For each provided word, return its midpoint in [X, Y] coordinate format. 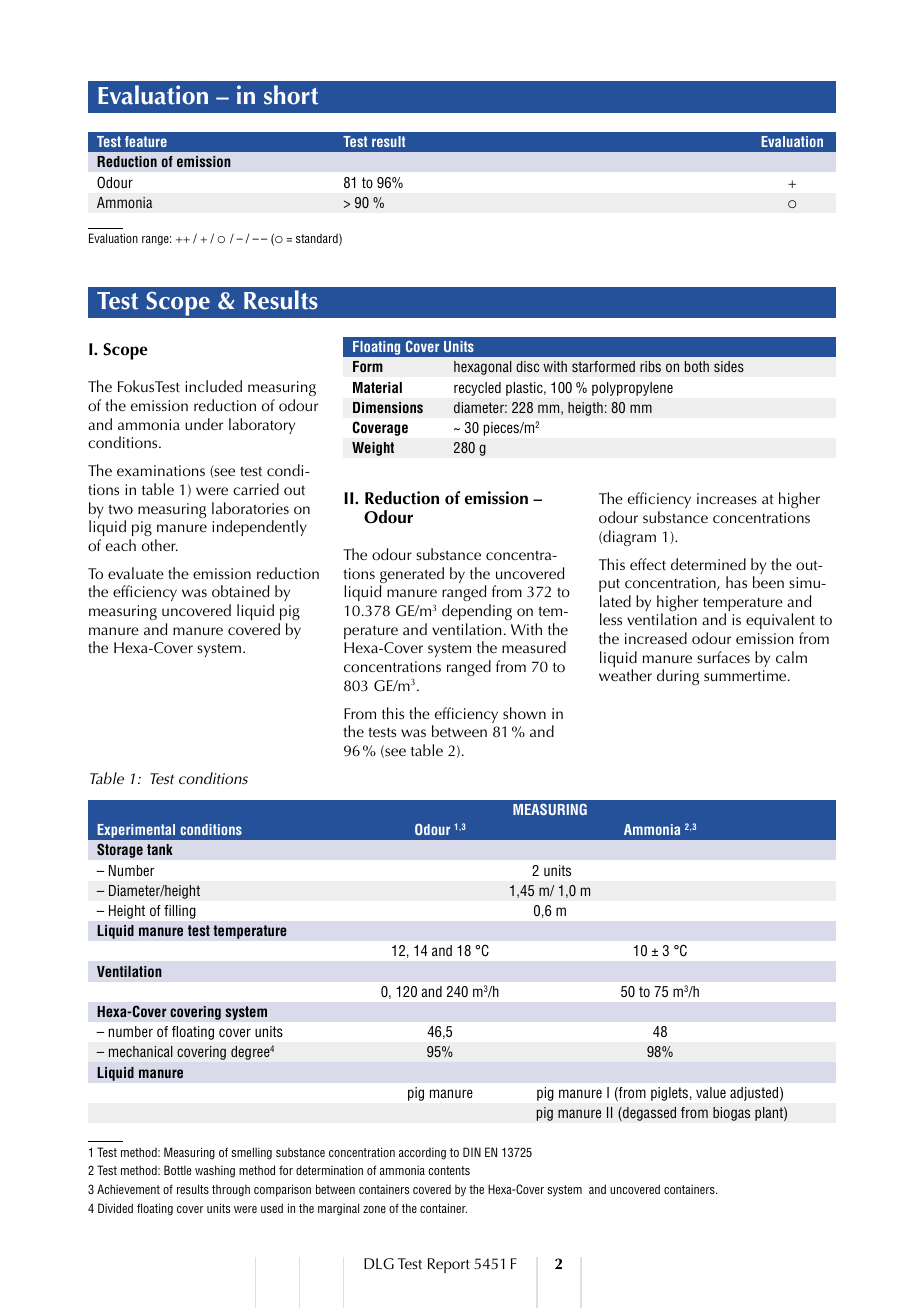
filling [180, 912]
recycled [477, 389]
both [697, 366]
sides [729, 366]
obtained [240, 591]
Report [449, 1265]
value [711, 1092]
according [422, 1153]
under [204, 424]
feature [146, 141]
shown [524, 713]
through [231, 1190]
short [291, 95]
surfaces [723, 657]
